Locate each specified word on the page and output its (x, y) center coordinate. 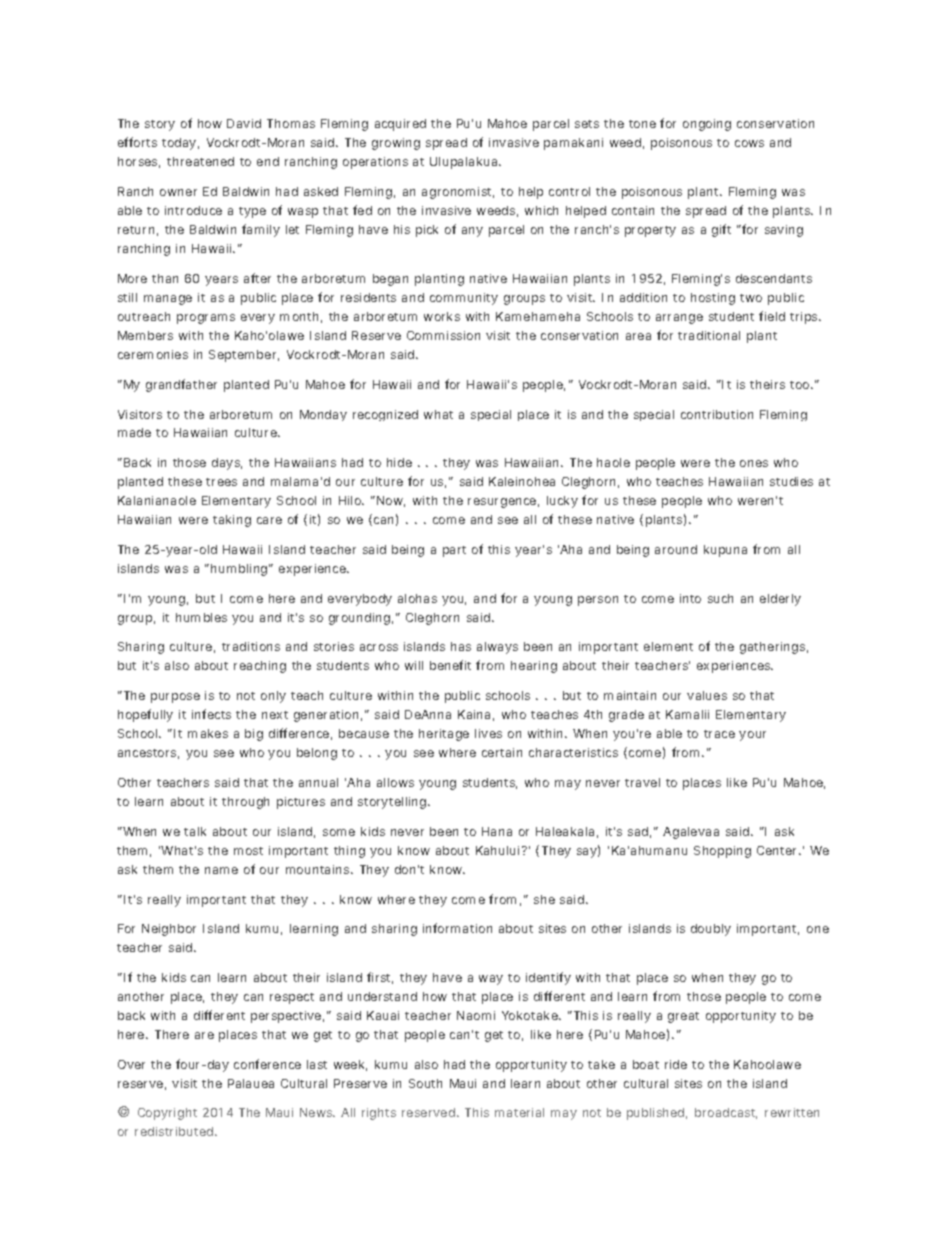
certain (502, 752)
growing (396, 144)
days (227, 464)
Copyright (167, 1114)
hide (399, 462)
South (425, 1083)
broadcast (726, 1113)
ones (754, 463)
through (245, 803)
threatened (200, 161)
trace (719, 734)
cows (749, 143)
